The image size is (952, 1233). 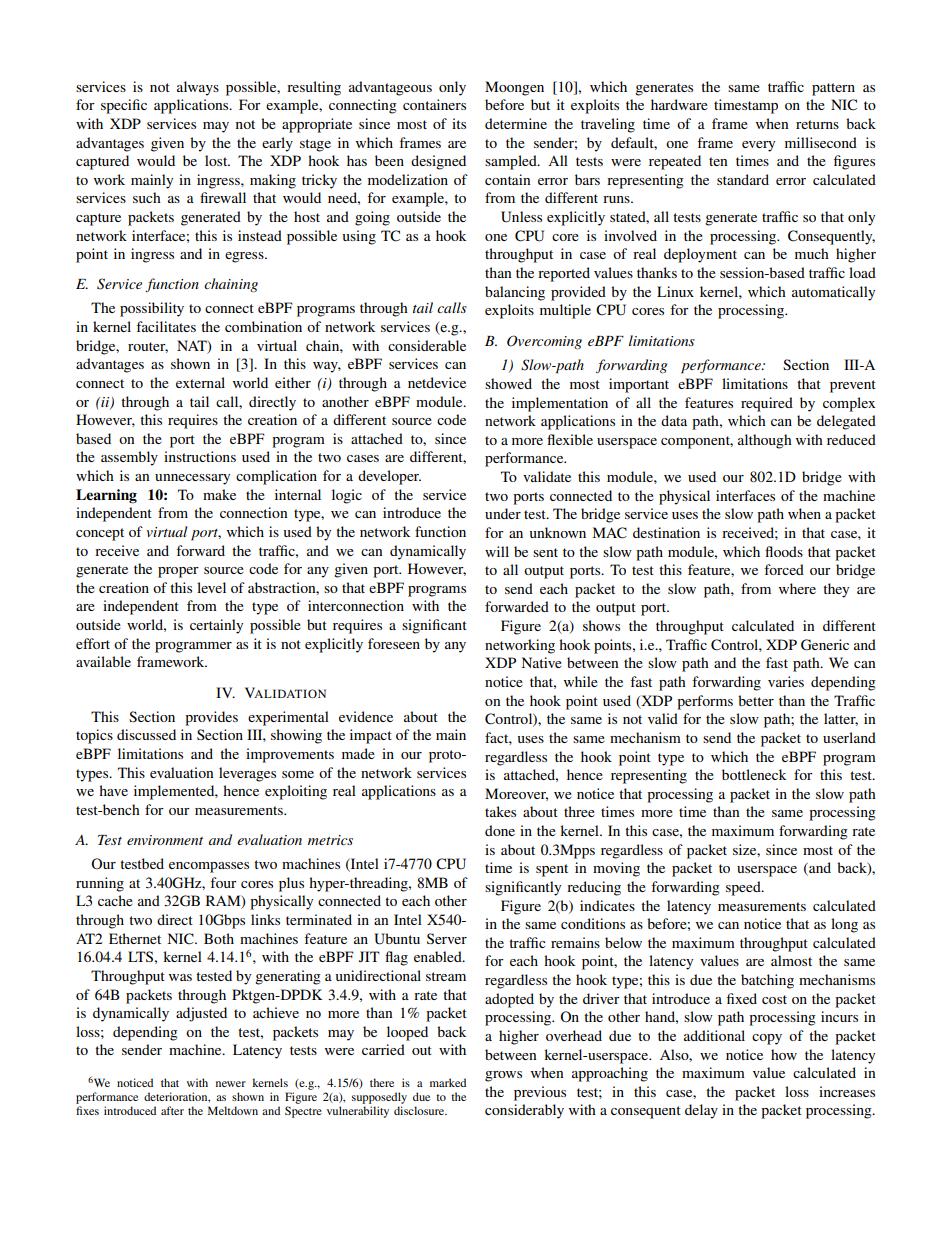 I want to click on marked, so click(x=448, y=1082).
